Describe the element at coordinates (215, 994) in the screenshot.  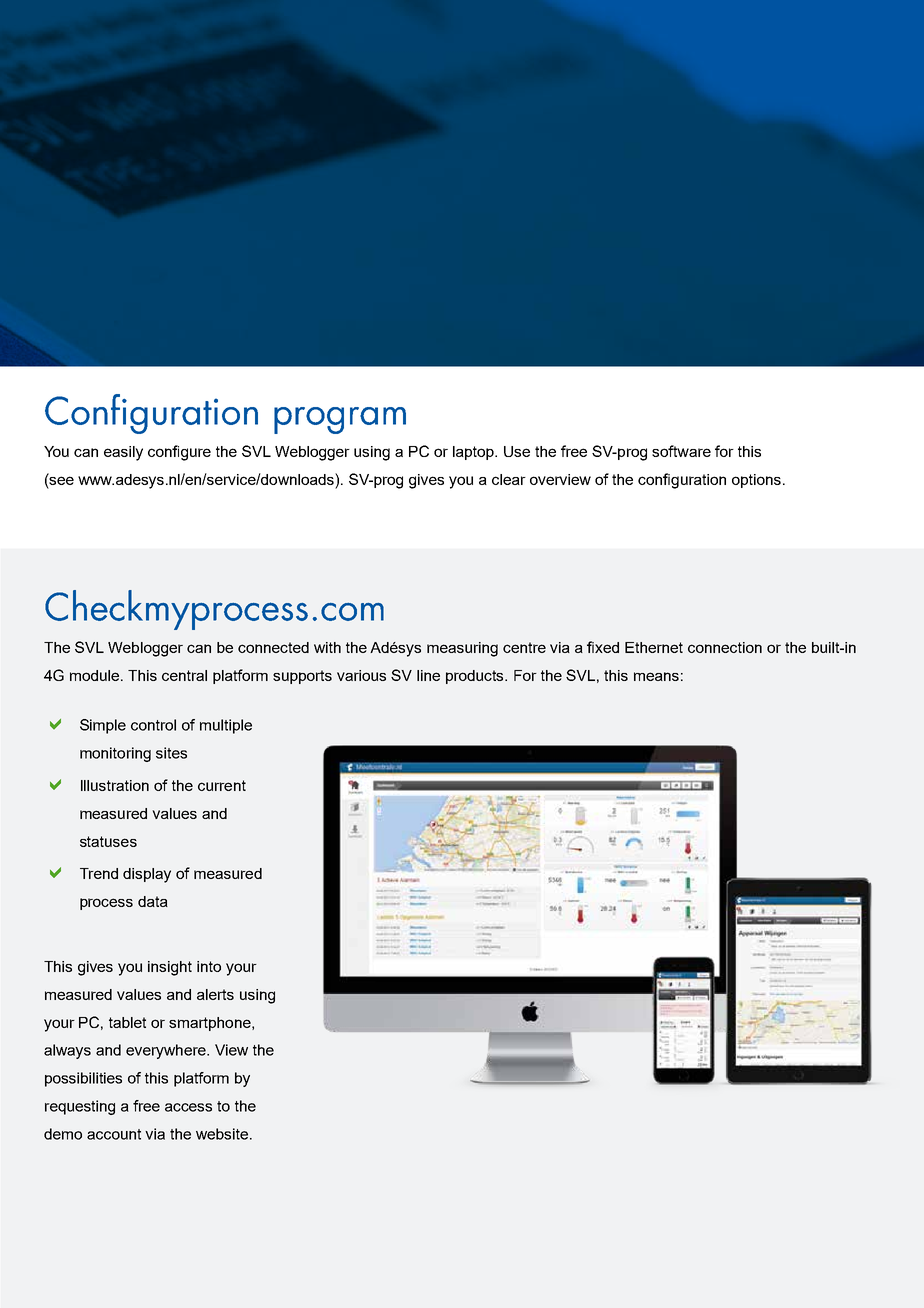
I see `alerts` at that location.
